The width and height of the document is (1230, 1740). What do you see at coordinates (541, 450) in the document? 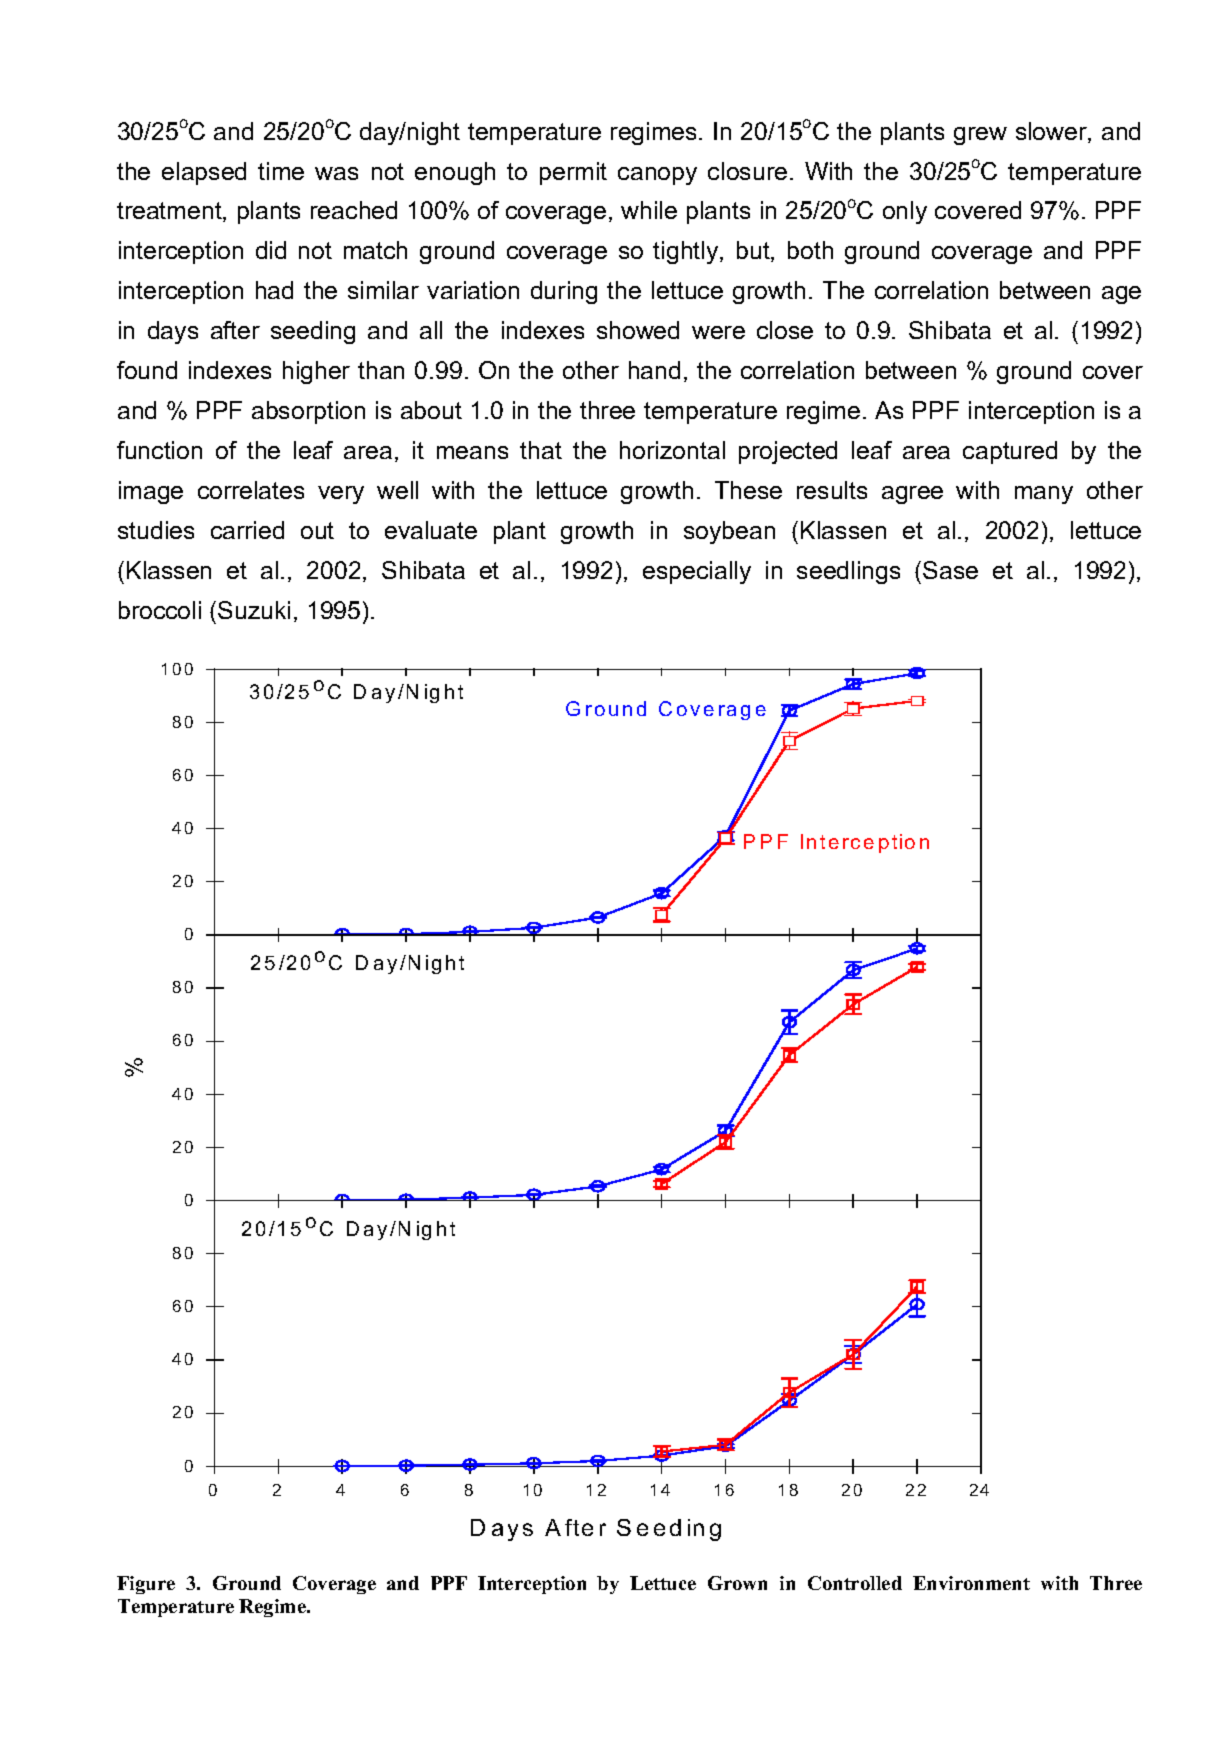
I see `that` at bounding box center [541, 450].
